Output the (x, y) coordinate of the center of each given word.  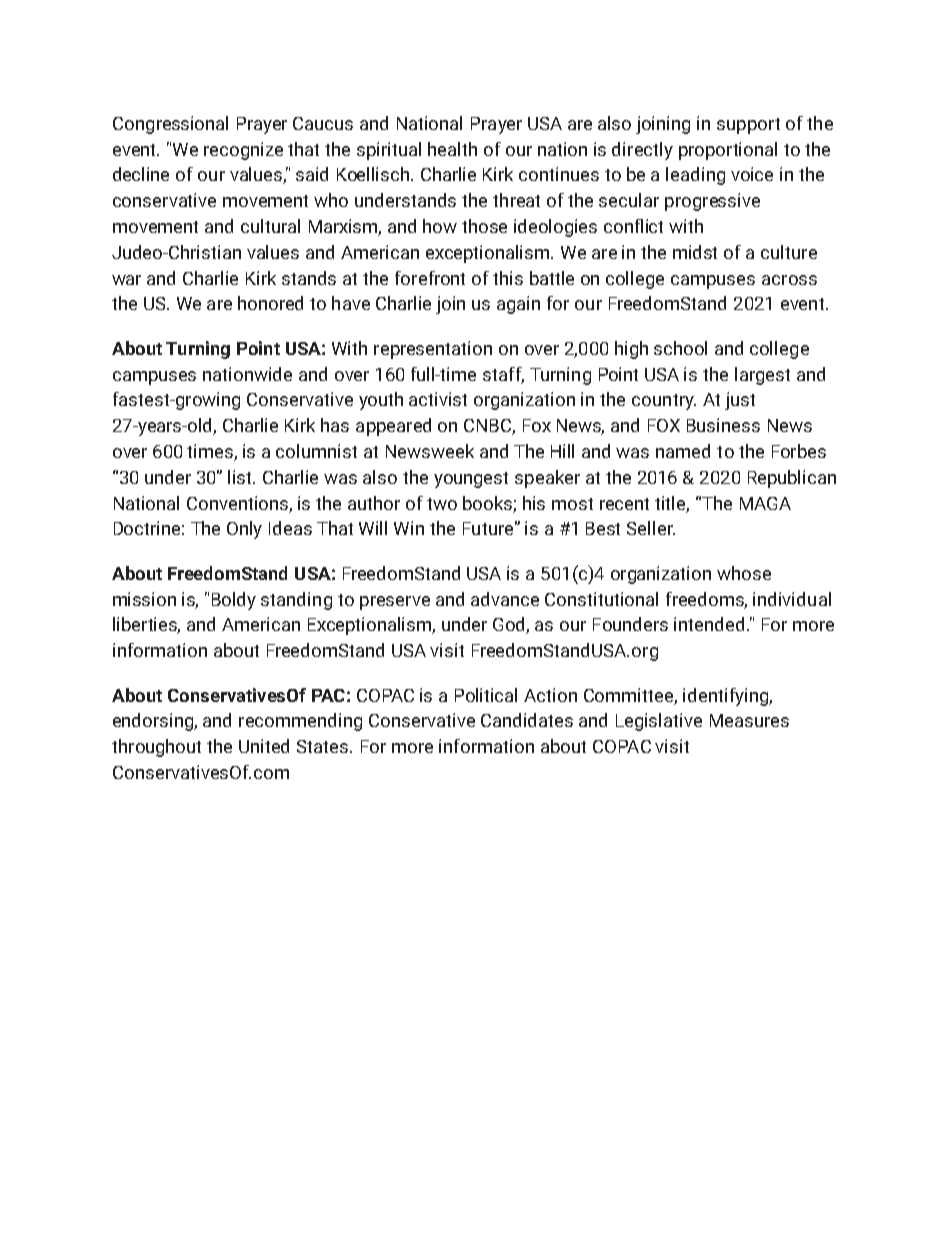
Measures (749, 720)
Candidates (527, 720)
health (452, 149)
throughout (156, 748)
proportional (728, 151)
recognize (243, 151)
